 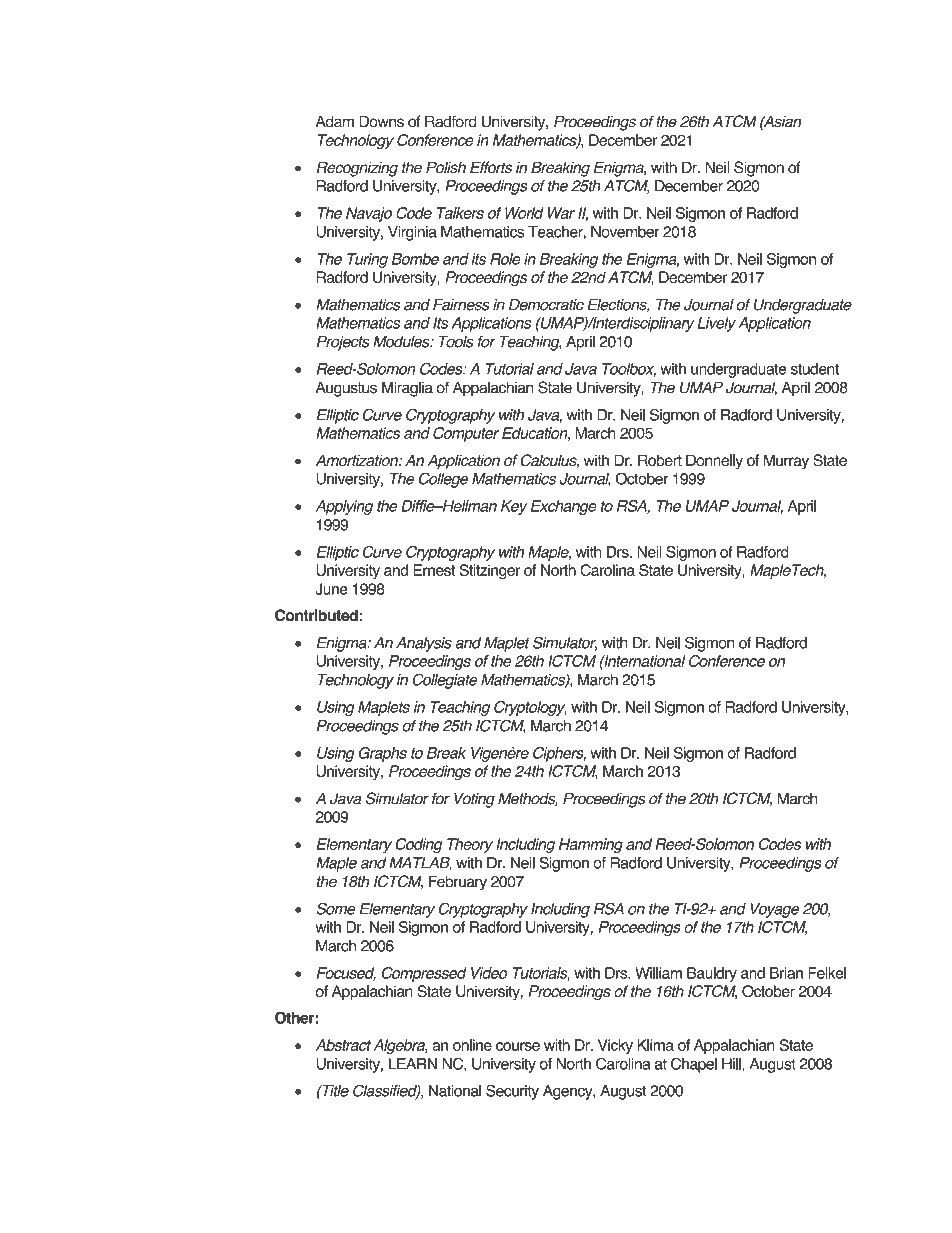 I want to click on Hamming, so click(x=591, y=845).
